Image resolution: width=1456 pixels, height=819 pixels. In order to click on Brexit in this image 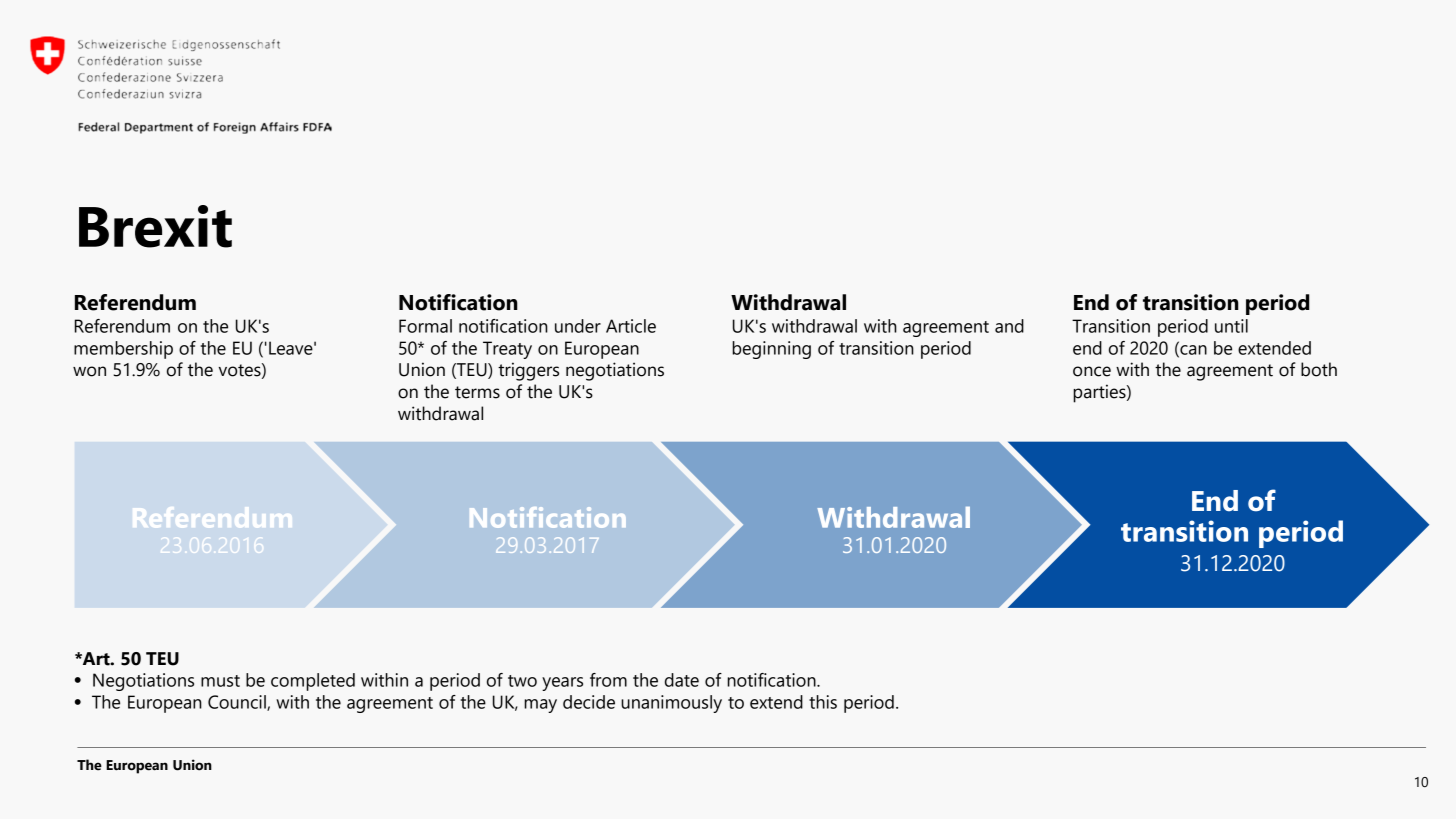, I will do `click(155, 226)`.
